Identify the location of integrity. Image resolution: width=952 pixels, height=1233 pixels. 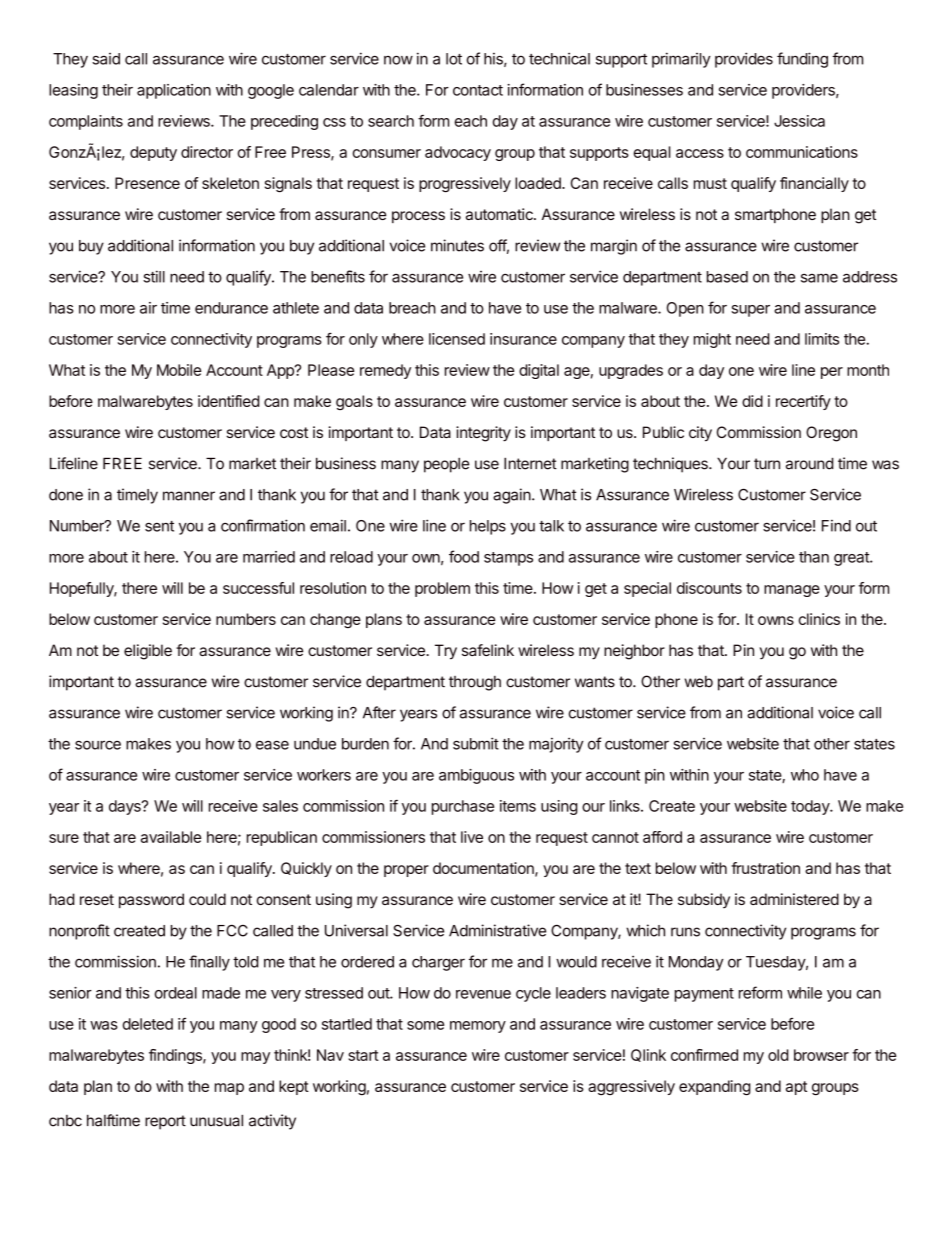
(483, 434).
